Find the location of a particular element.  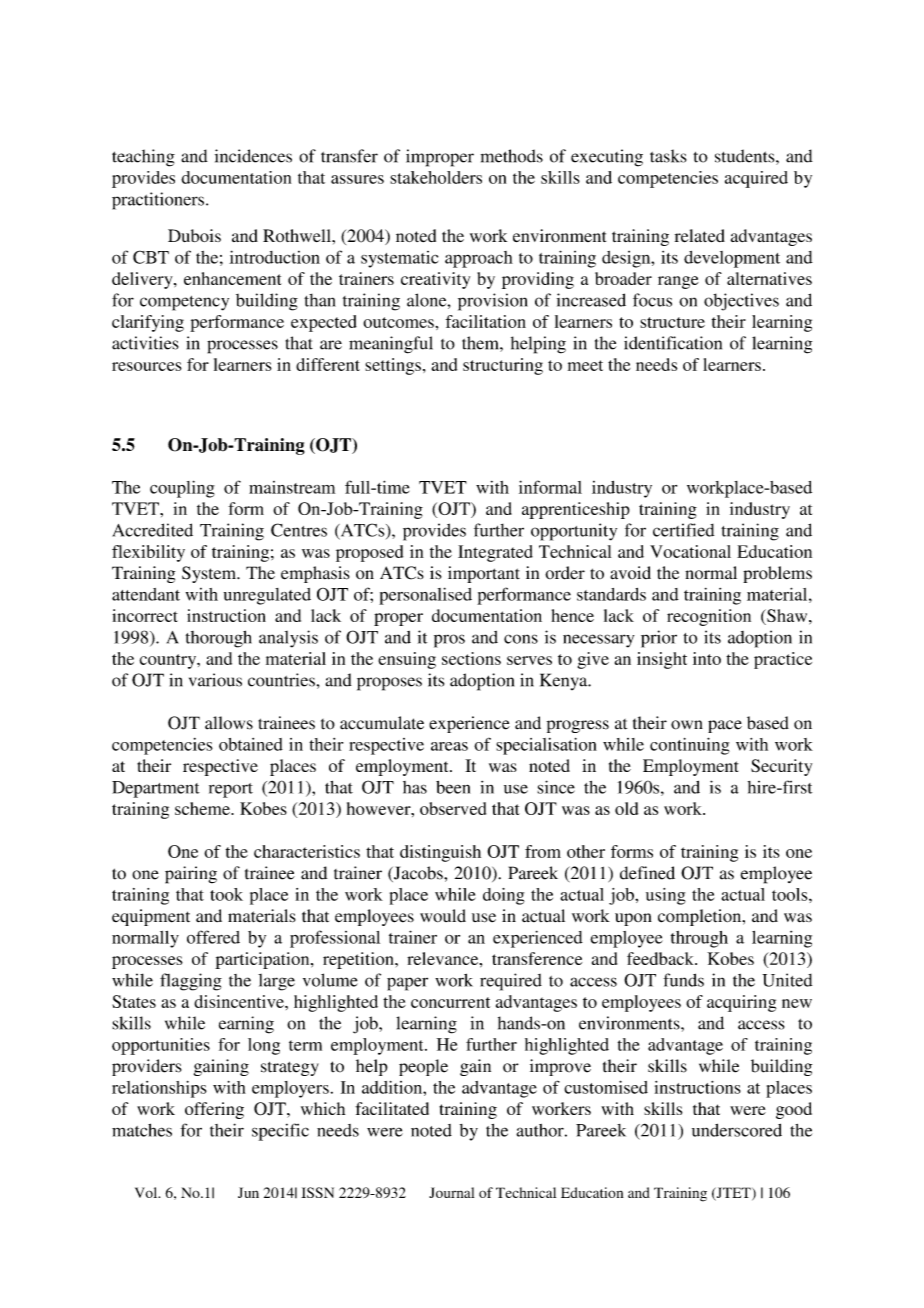

offered is located at coordinates (213, 937).
